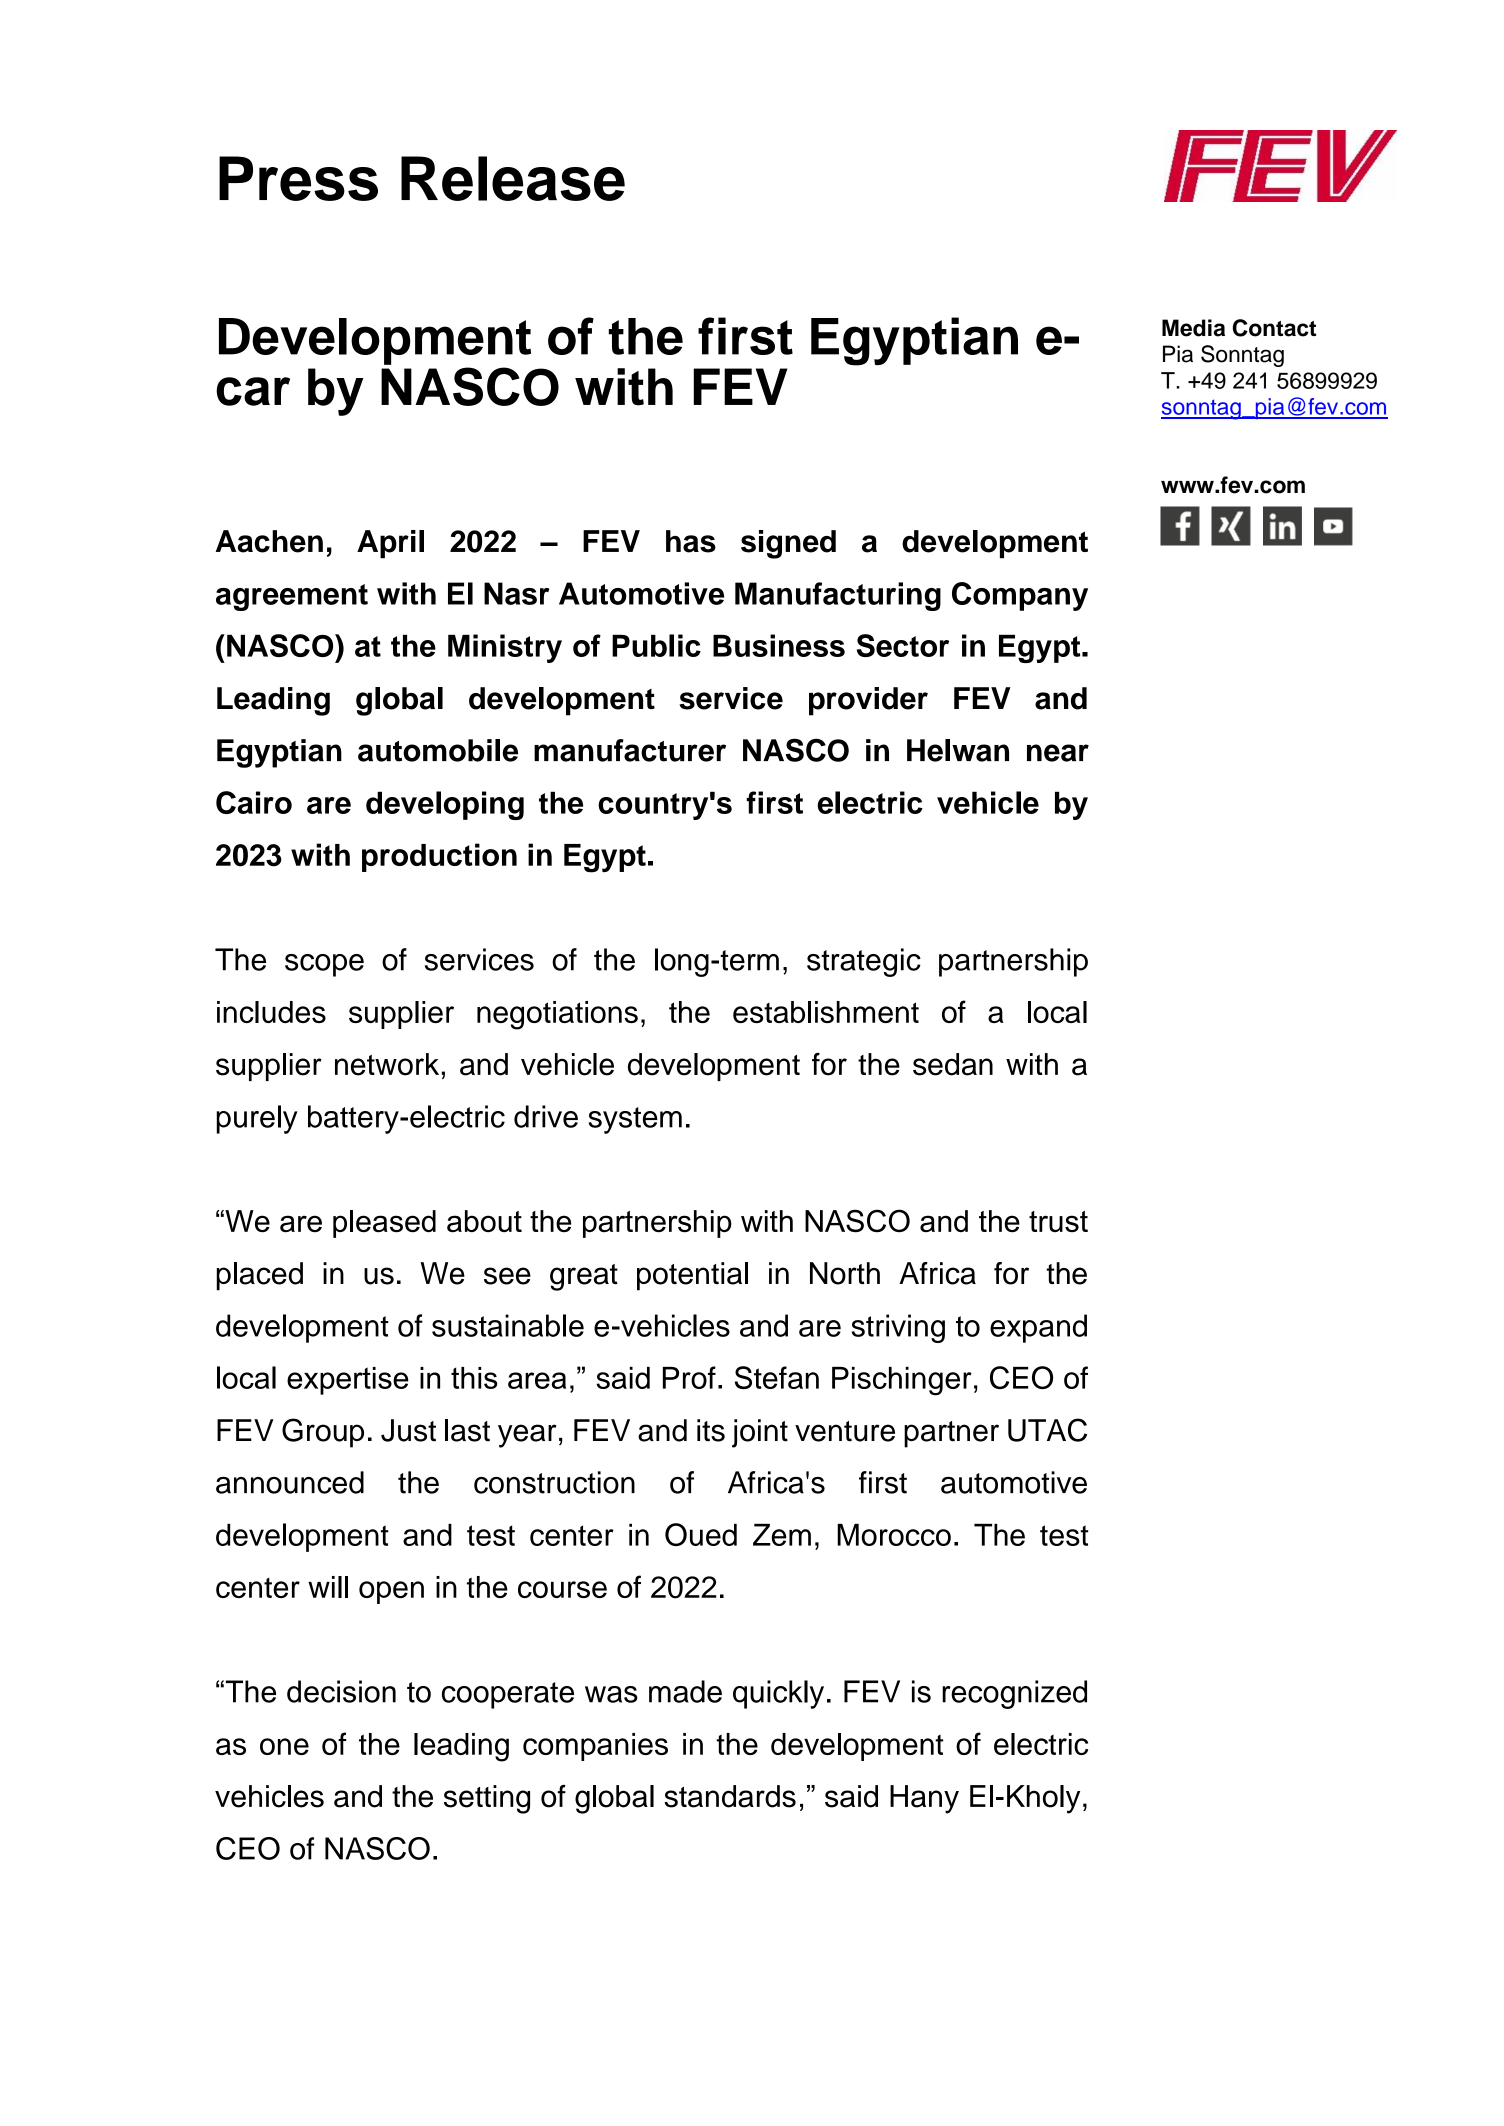  Describe the element at coordinates (730, 1796) in the screenshot. I see `standards` at that location.
